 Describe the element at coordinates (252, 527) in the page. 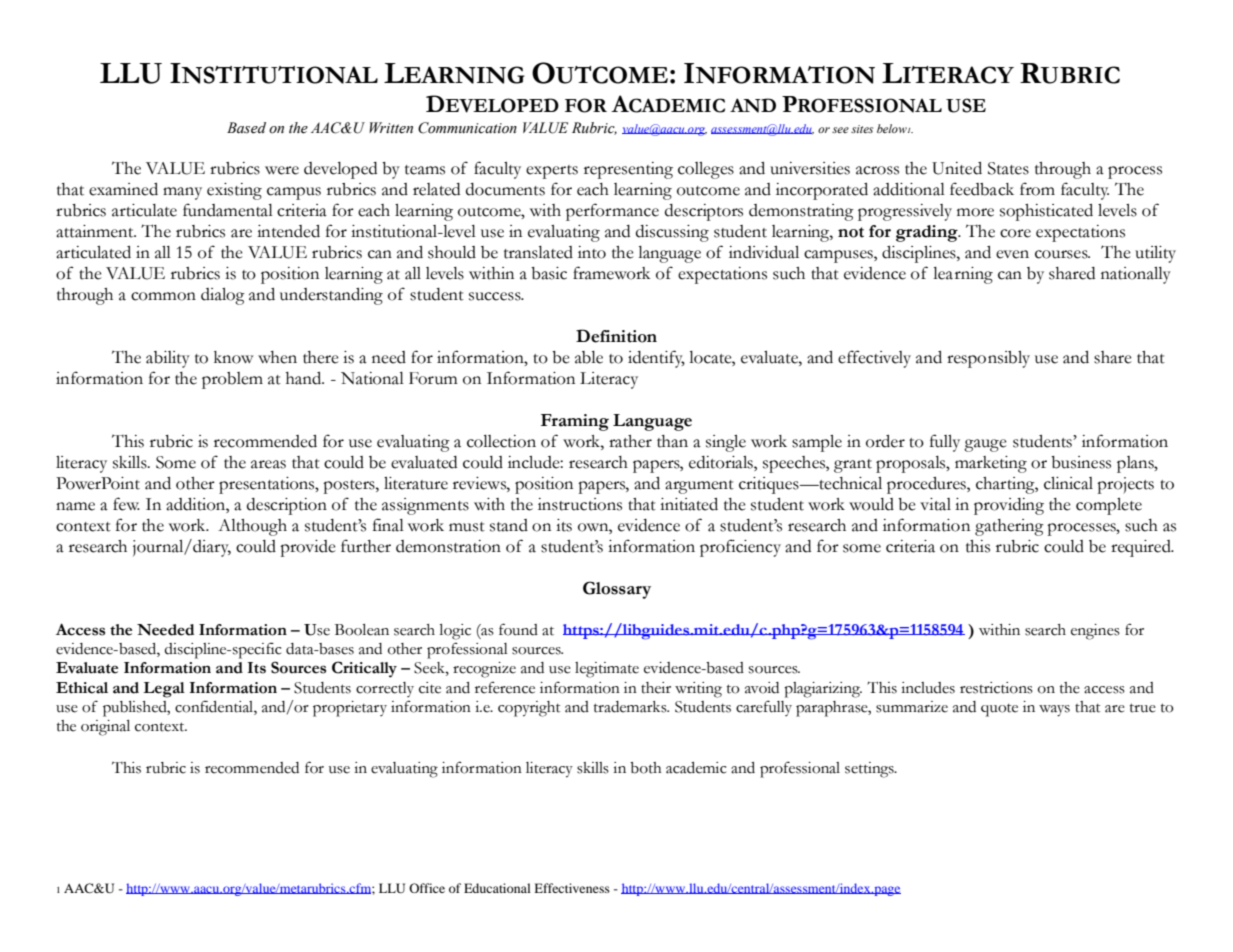

I see `Although` at that location.
